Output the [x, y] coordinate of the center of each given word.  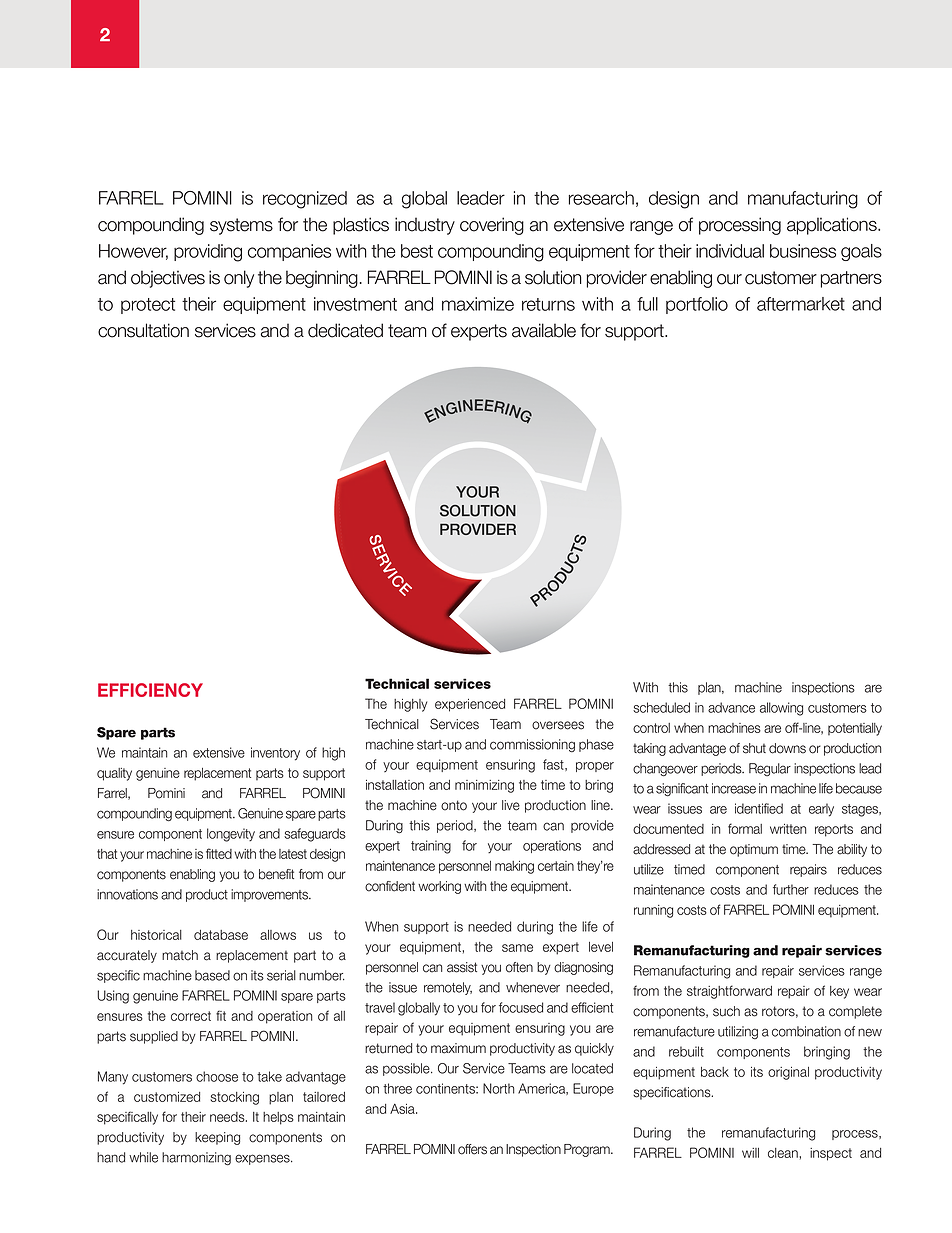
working [439, 887]
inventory [275, 754]
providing [208, 253]
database [221, 935]
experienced [470, 705]
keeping [217, 1138]
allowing [781, 709]
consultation [143, 330]
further [791, 889]
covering [492, 226]
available [544, 330]
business [803, 251]
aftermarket [801, 304]
